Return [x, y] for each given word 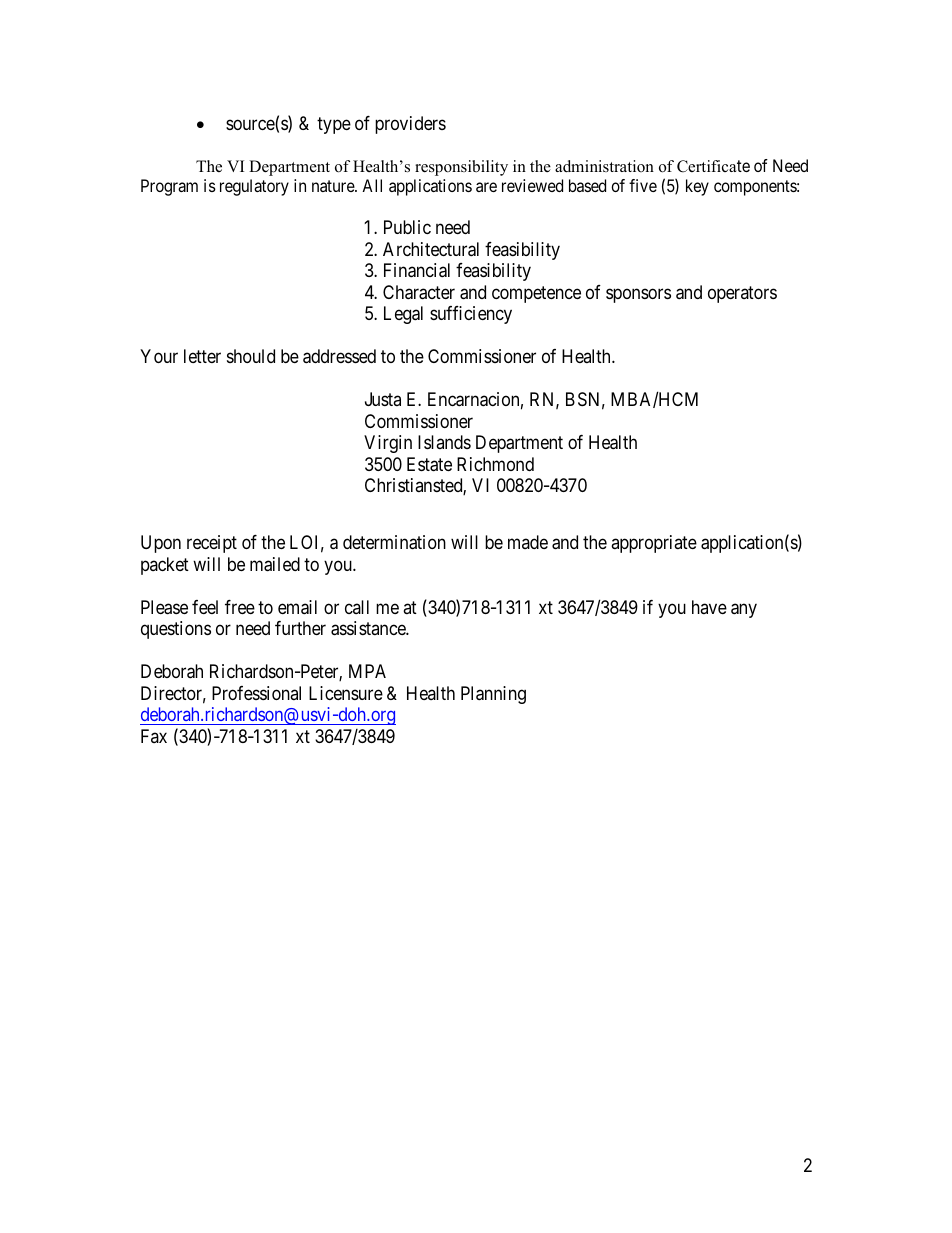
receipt [212, 544]
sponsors [638, 295]
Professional [256, 693]
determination [394, 542]
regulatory [254, 187]
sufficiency [471, 315]
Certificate [713, 166]
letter [202, 356]
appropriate [654, 544]
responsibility [461, 168]
